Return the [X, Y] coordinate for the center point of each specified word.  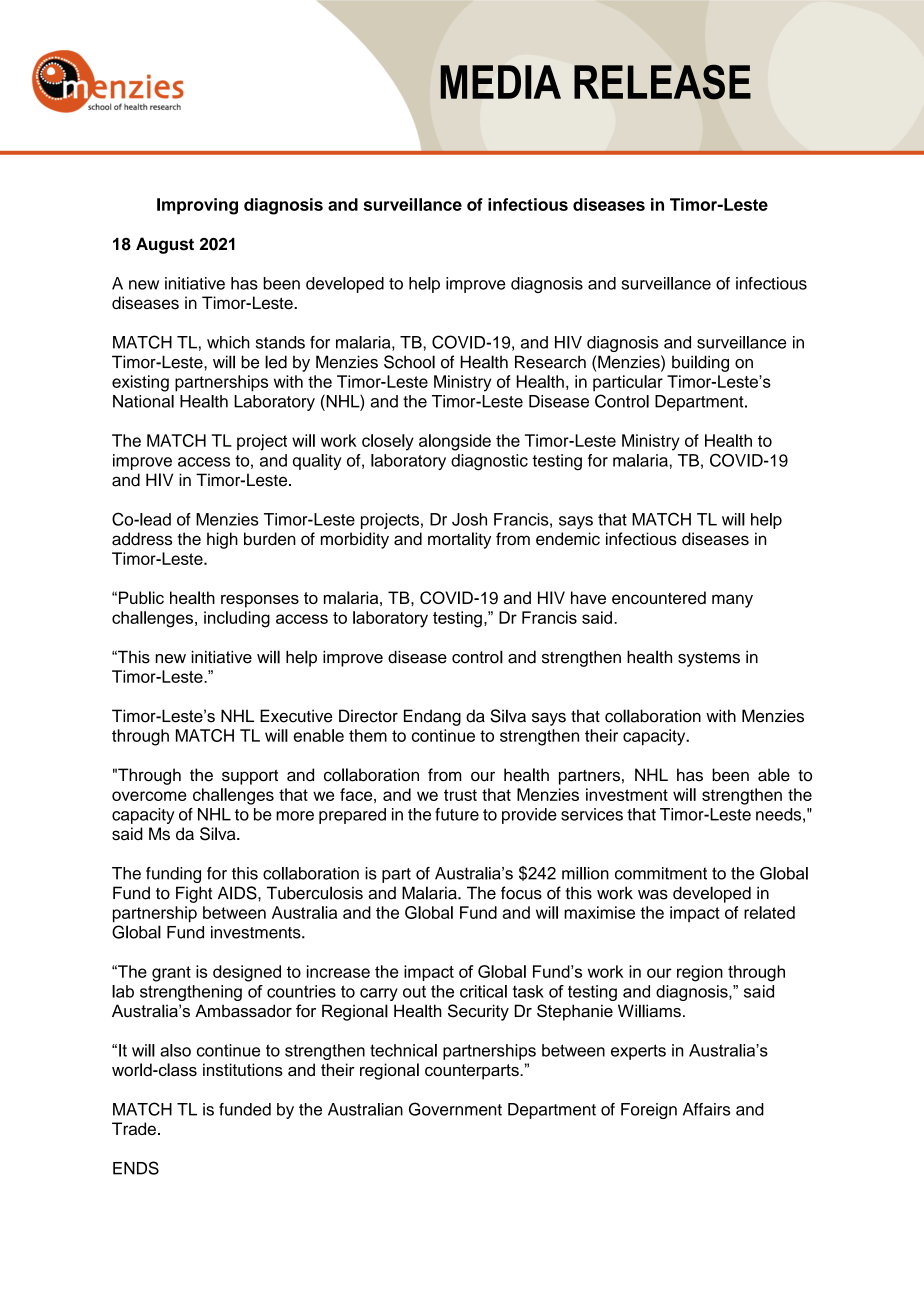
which [228, 342]
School [409, 362]
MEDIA [500, 82]
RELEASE [662, 82]
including [237, 619]
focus [521, 893]
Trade [134, 1128]
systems [709, 659]
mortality [459, 540]
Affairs [706, 1109]
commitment [661, 873]
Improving [197, 206]
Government [455, 1109]
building [700, 363]
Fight [194, 894]
